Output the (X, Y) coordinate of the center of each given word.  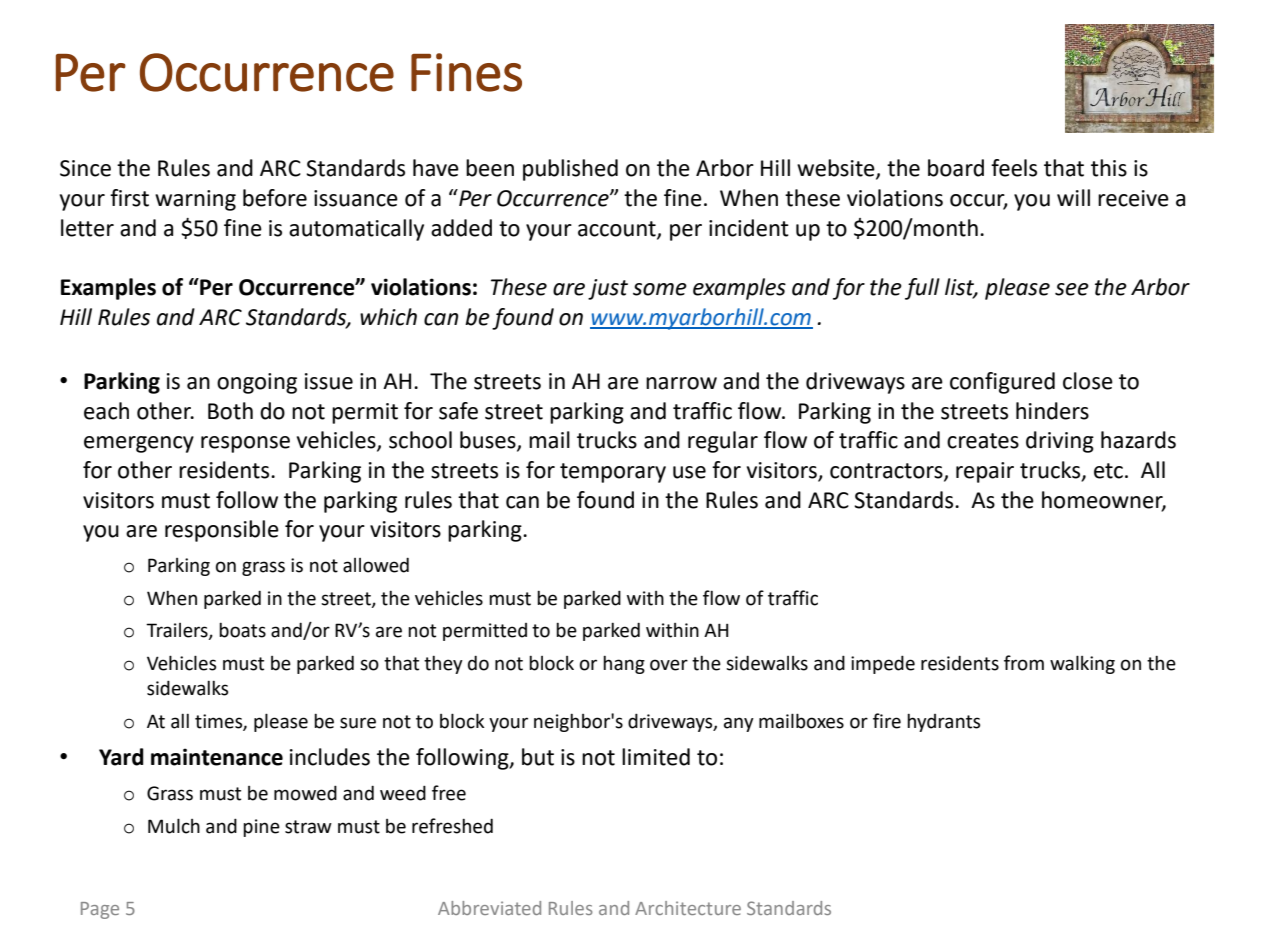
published (570, 170)
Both (230, 411)
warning (195, 200)
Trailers (178, 631)
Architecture (688, 908)
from (1024, 663)
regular (723, 442)
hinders (1052, 411)
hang (624, 665)
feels (1014, 168)
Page (100, 910)
